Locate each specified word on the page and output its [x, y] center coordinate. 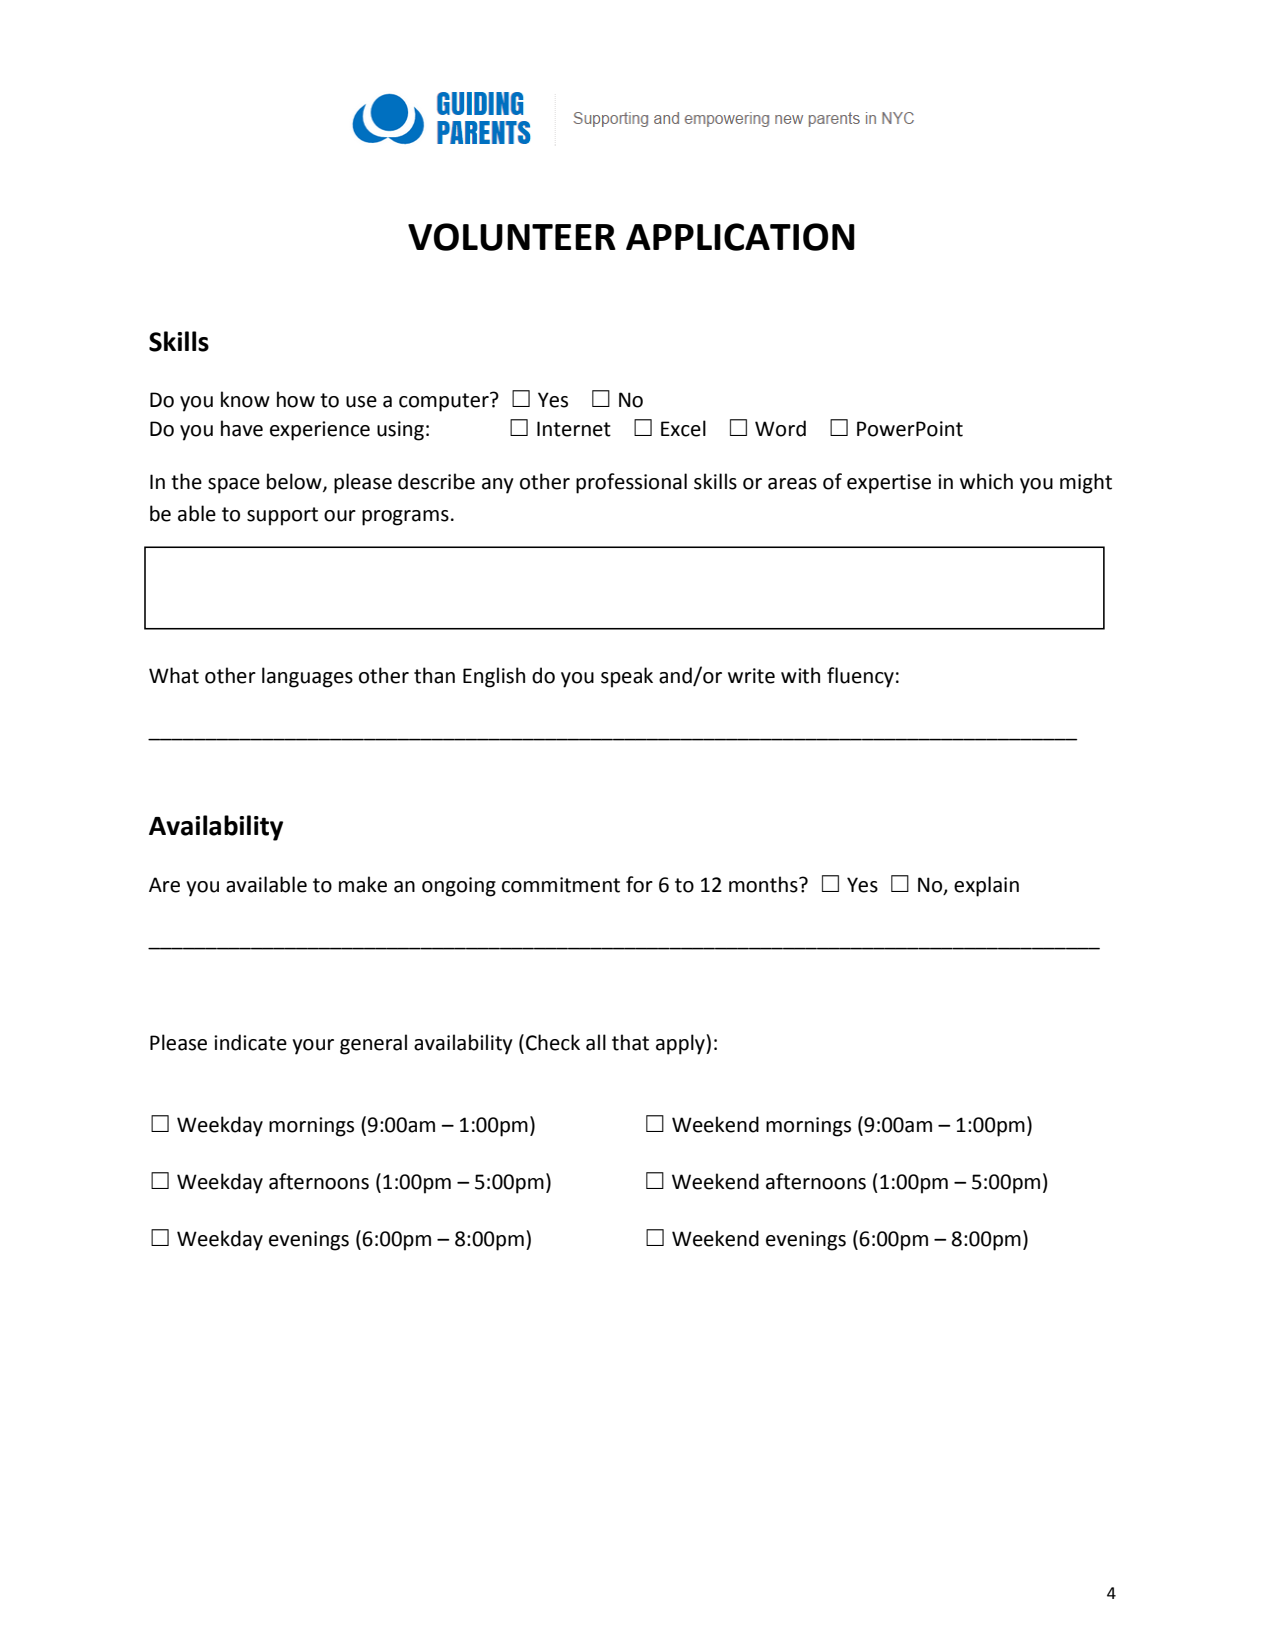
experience [320, 431]
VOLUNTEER [512, 237]
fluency [860, 677]
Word [780, 428]
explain [986, 886]
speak [627, 677]
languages [307, 677]
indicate [250, 1042]
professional [631, 483]
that [630, 1042]
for [639, 884]
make [363, 884]
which [986, 481]
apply [681, 1044]
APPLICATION [740, 237]
